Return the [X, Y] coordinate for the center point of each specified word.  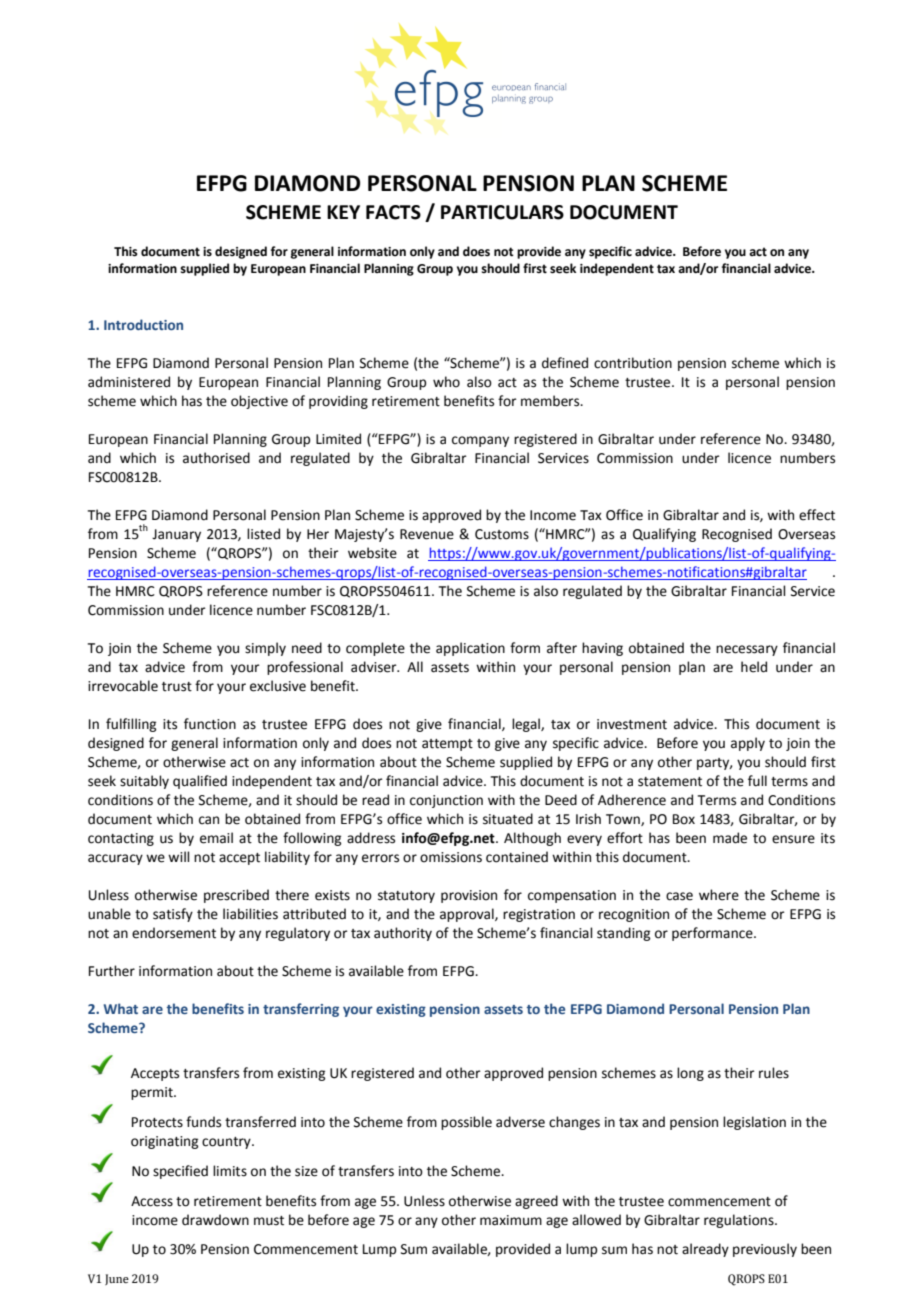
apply [748, 744]
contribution [633, 363]
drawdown [215, 1220]
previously [765, 1250]
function [210, 724]
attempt [447, 745]
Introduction [143, 324]
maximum [511, 1220]
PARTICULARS [502, 212]
